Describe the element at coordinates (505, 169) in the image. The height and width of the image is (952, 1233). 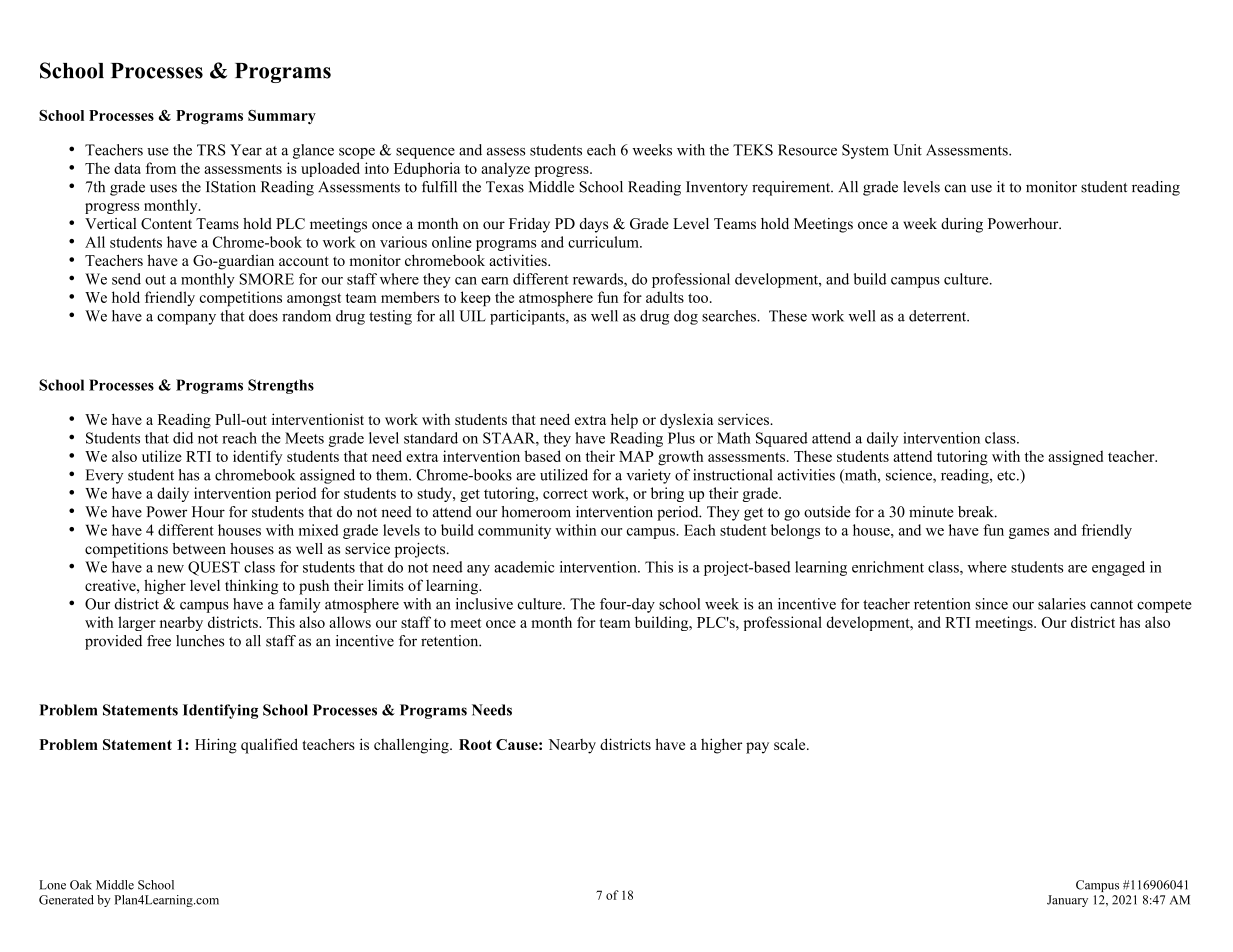
I see `analyze` at that location.
